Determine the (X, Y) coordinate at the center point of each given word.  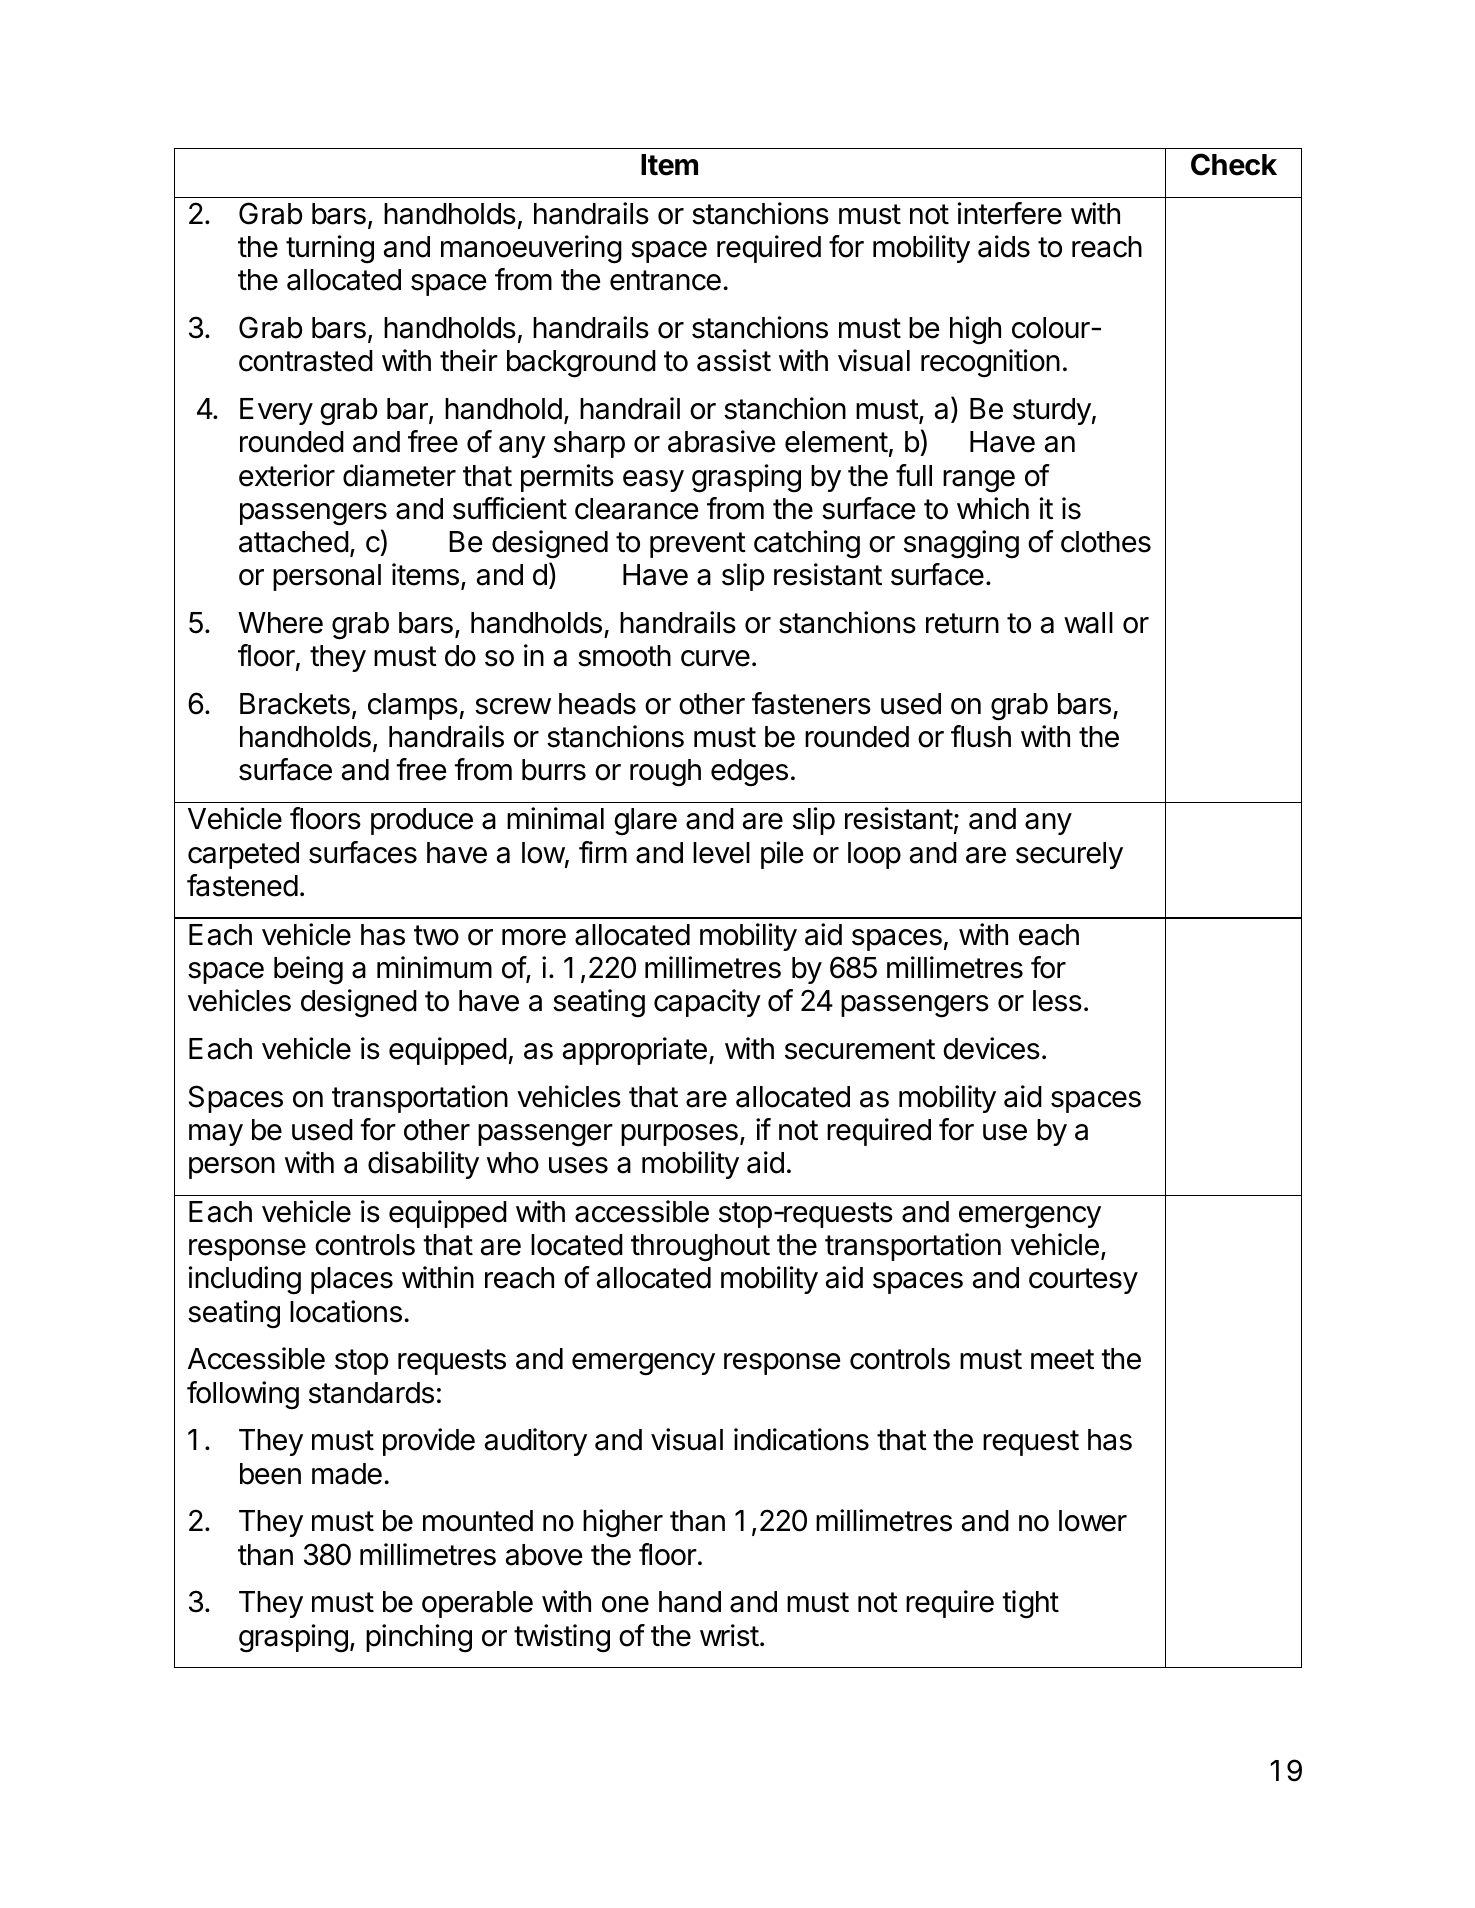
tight (1030, 1604)
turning (330, 249)
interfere (1010, 213)
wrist (729, 1635)
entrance (665, 280)
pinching (419, 1638)
